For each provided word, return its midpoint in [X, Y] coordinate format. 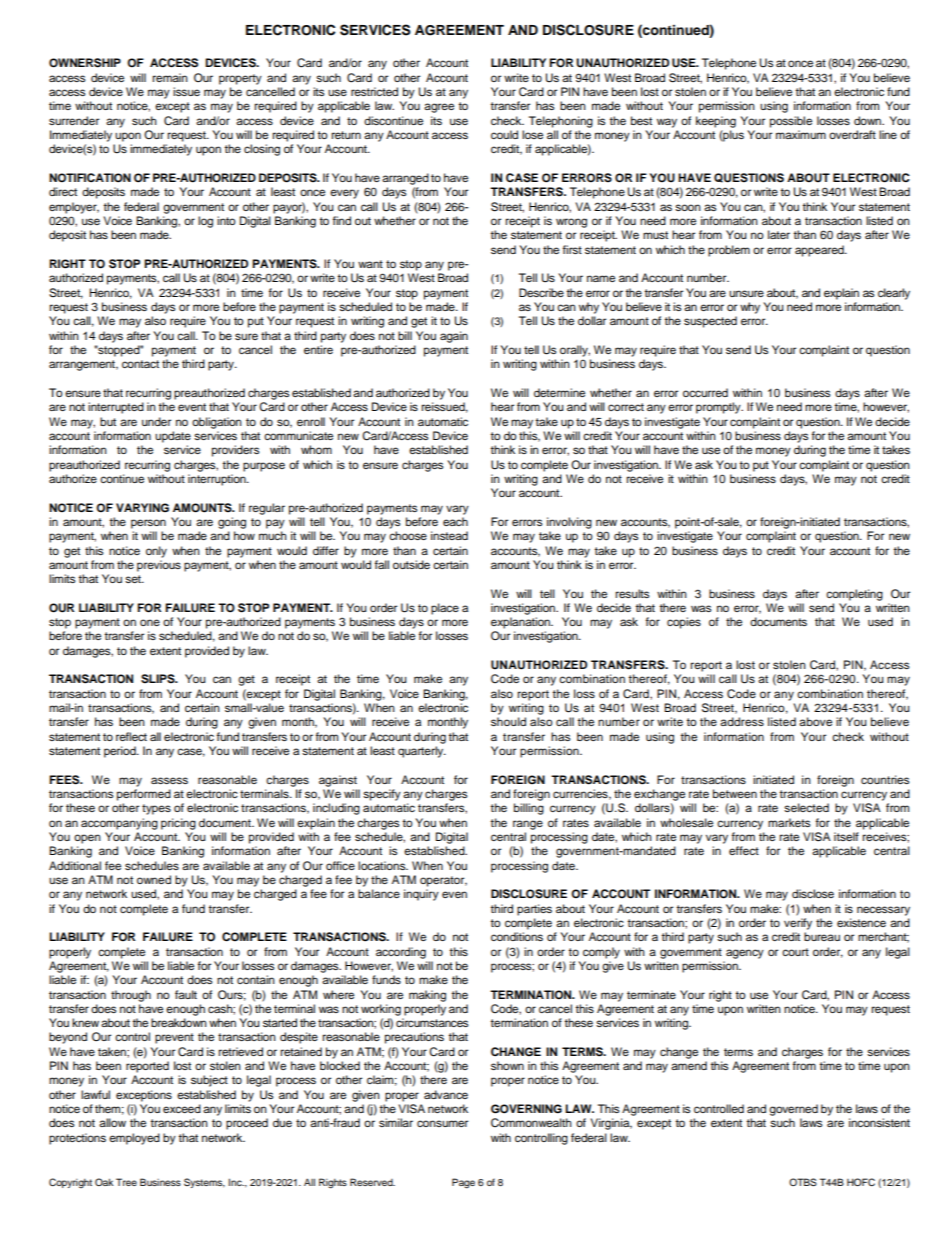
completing [854, 595]
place [445, 609]
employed [134, 1139]
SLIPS [159, 679]
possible [791, 122]
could [504, 134]
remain [170, 77]
